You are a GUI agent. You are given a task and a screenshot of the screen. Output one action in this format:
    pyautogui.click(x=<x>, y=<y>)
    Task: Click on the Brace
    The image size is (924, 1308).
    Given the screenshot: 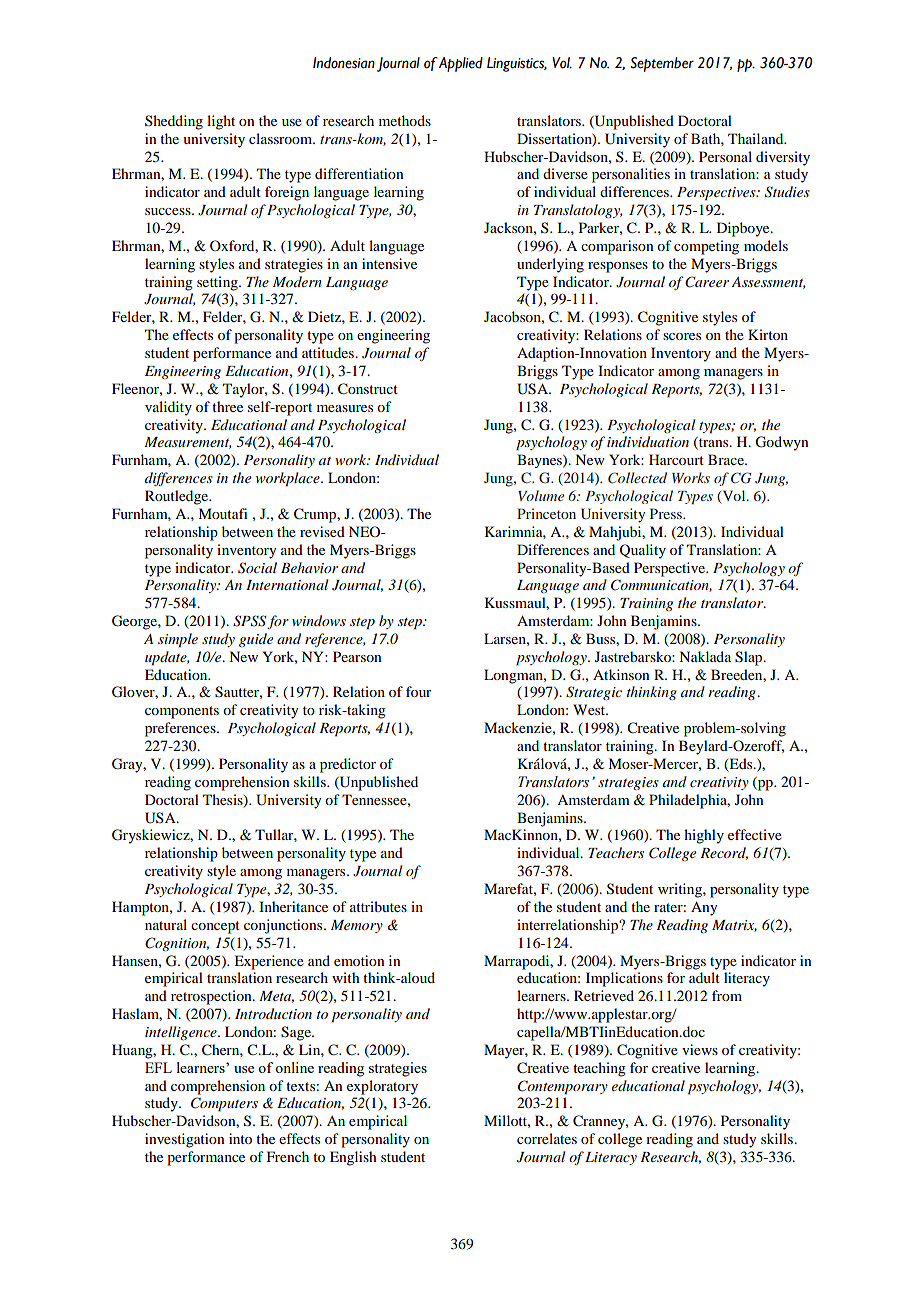 What is the action you would take?
    pyautogui.click(x=727, y=459)
